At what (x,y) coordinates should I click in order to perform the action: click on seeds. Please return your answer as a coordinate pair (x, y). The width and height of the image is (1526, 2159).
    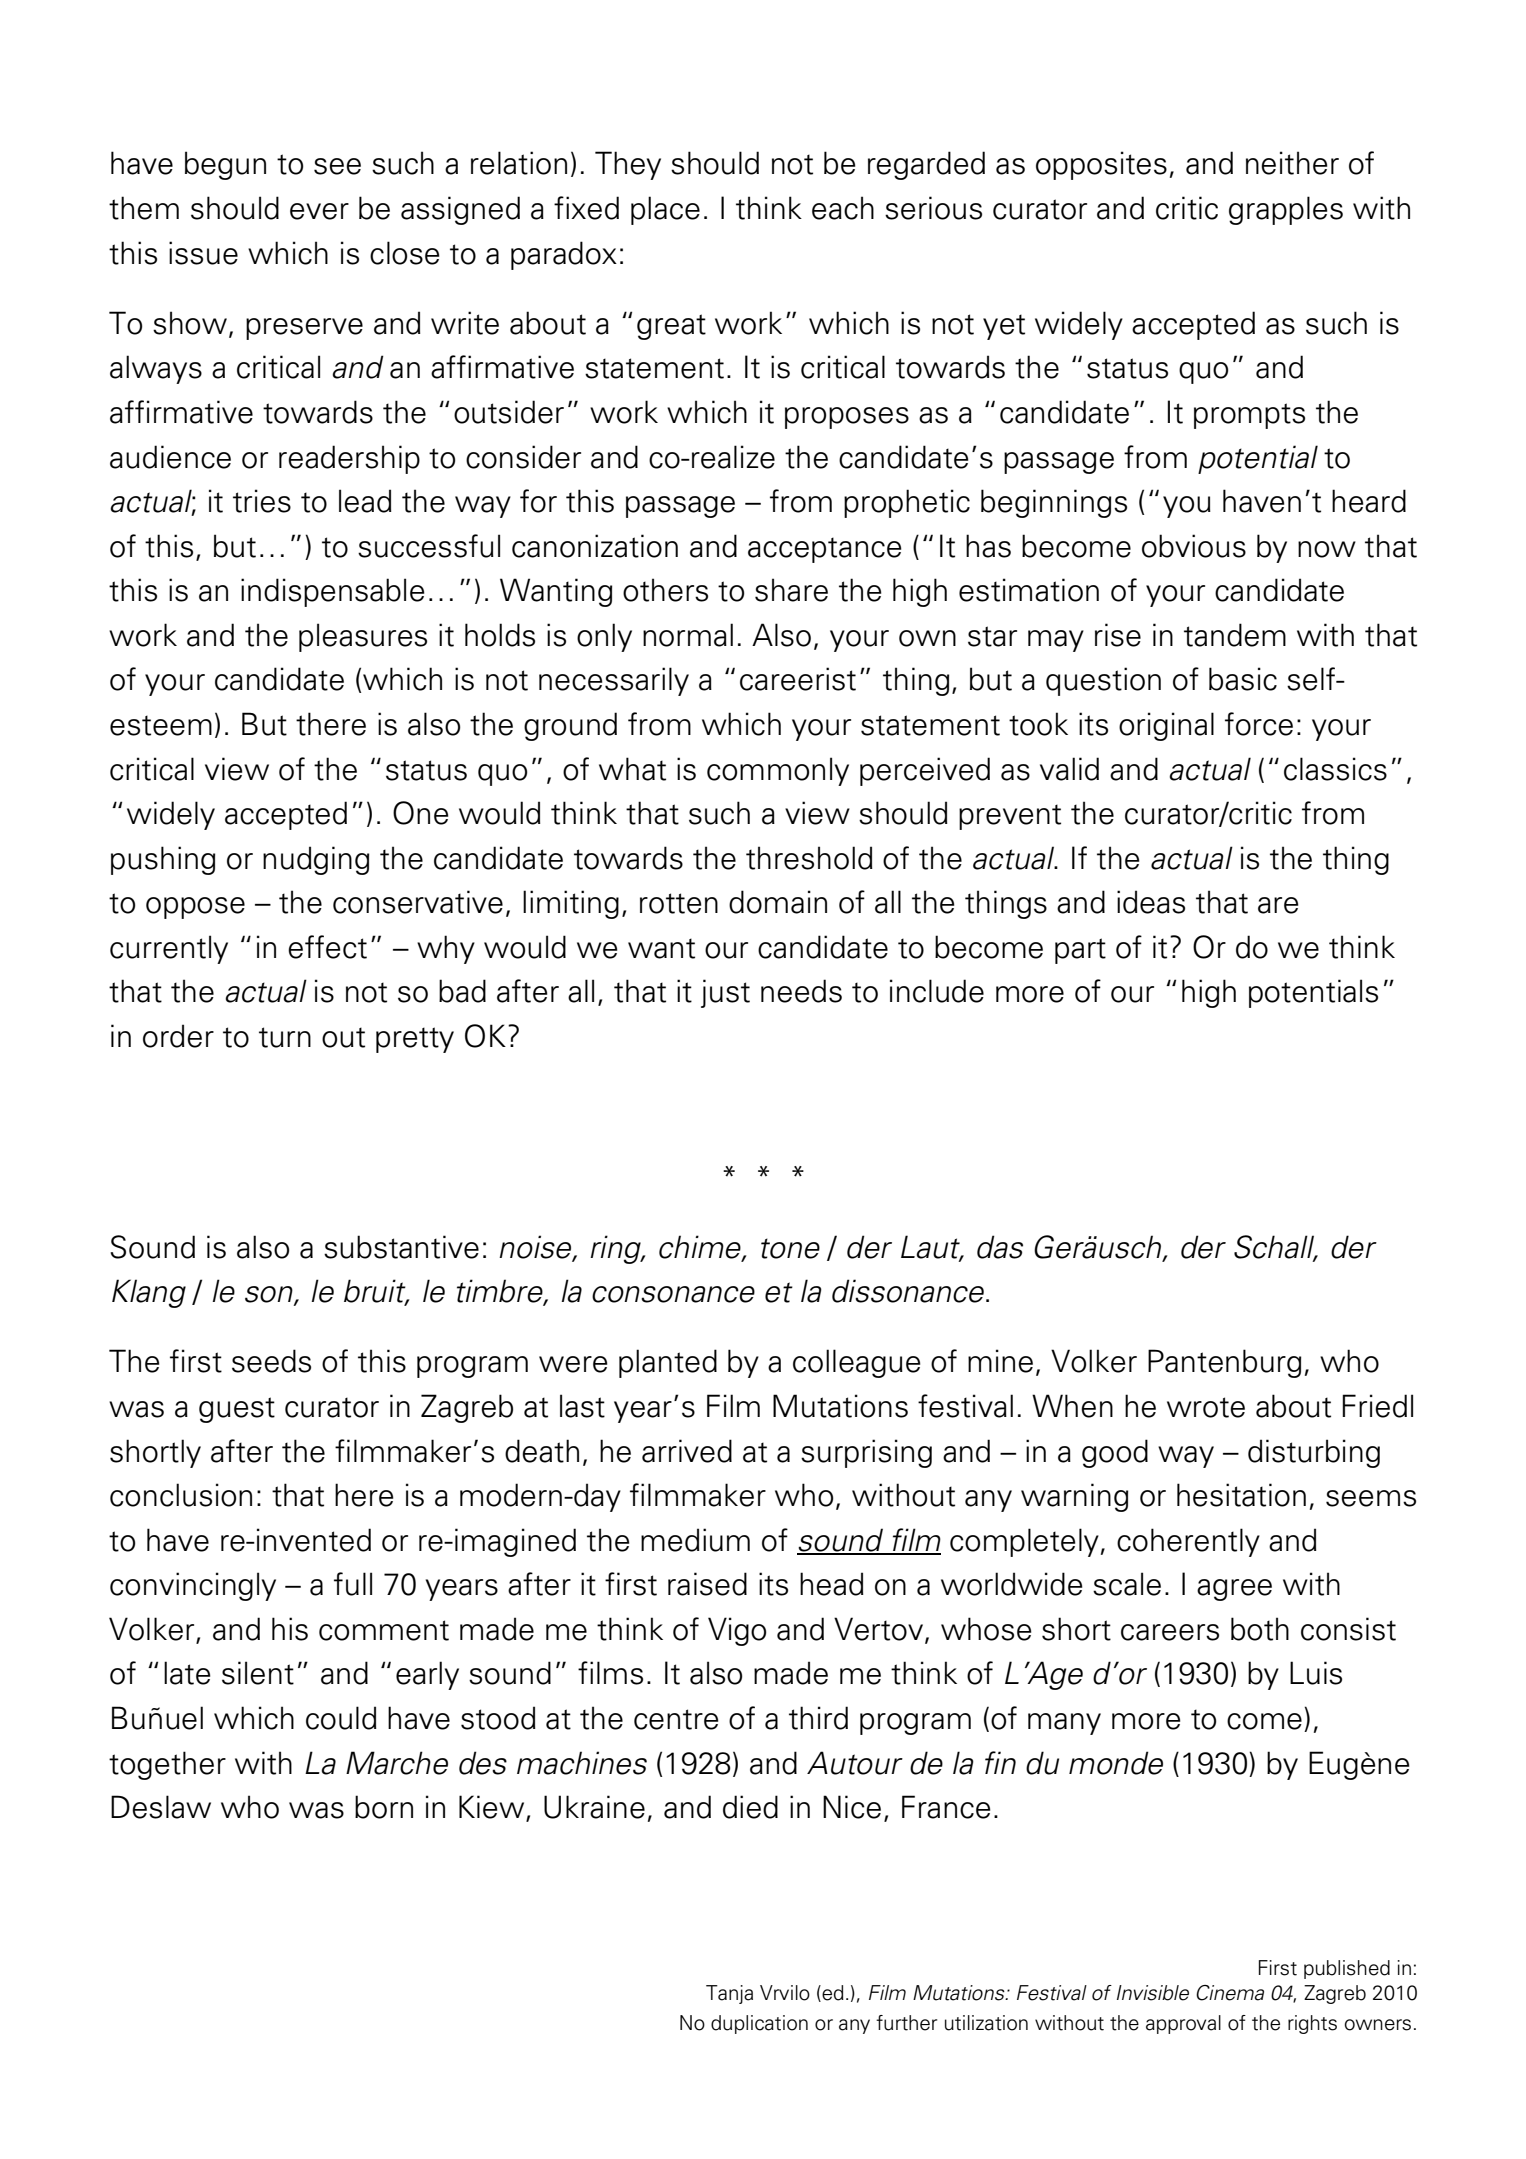
    Looking at the image, I should click on (271, 1361).
